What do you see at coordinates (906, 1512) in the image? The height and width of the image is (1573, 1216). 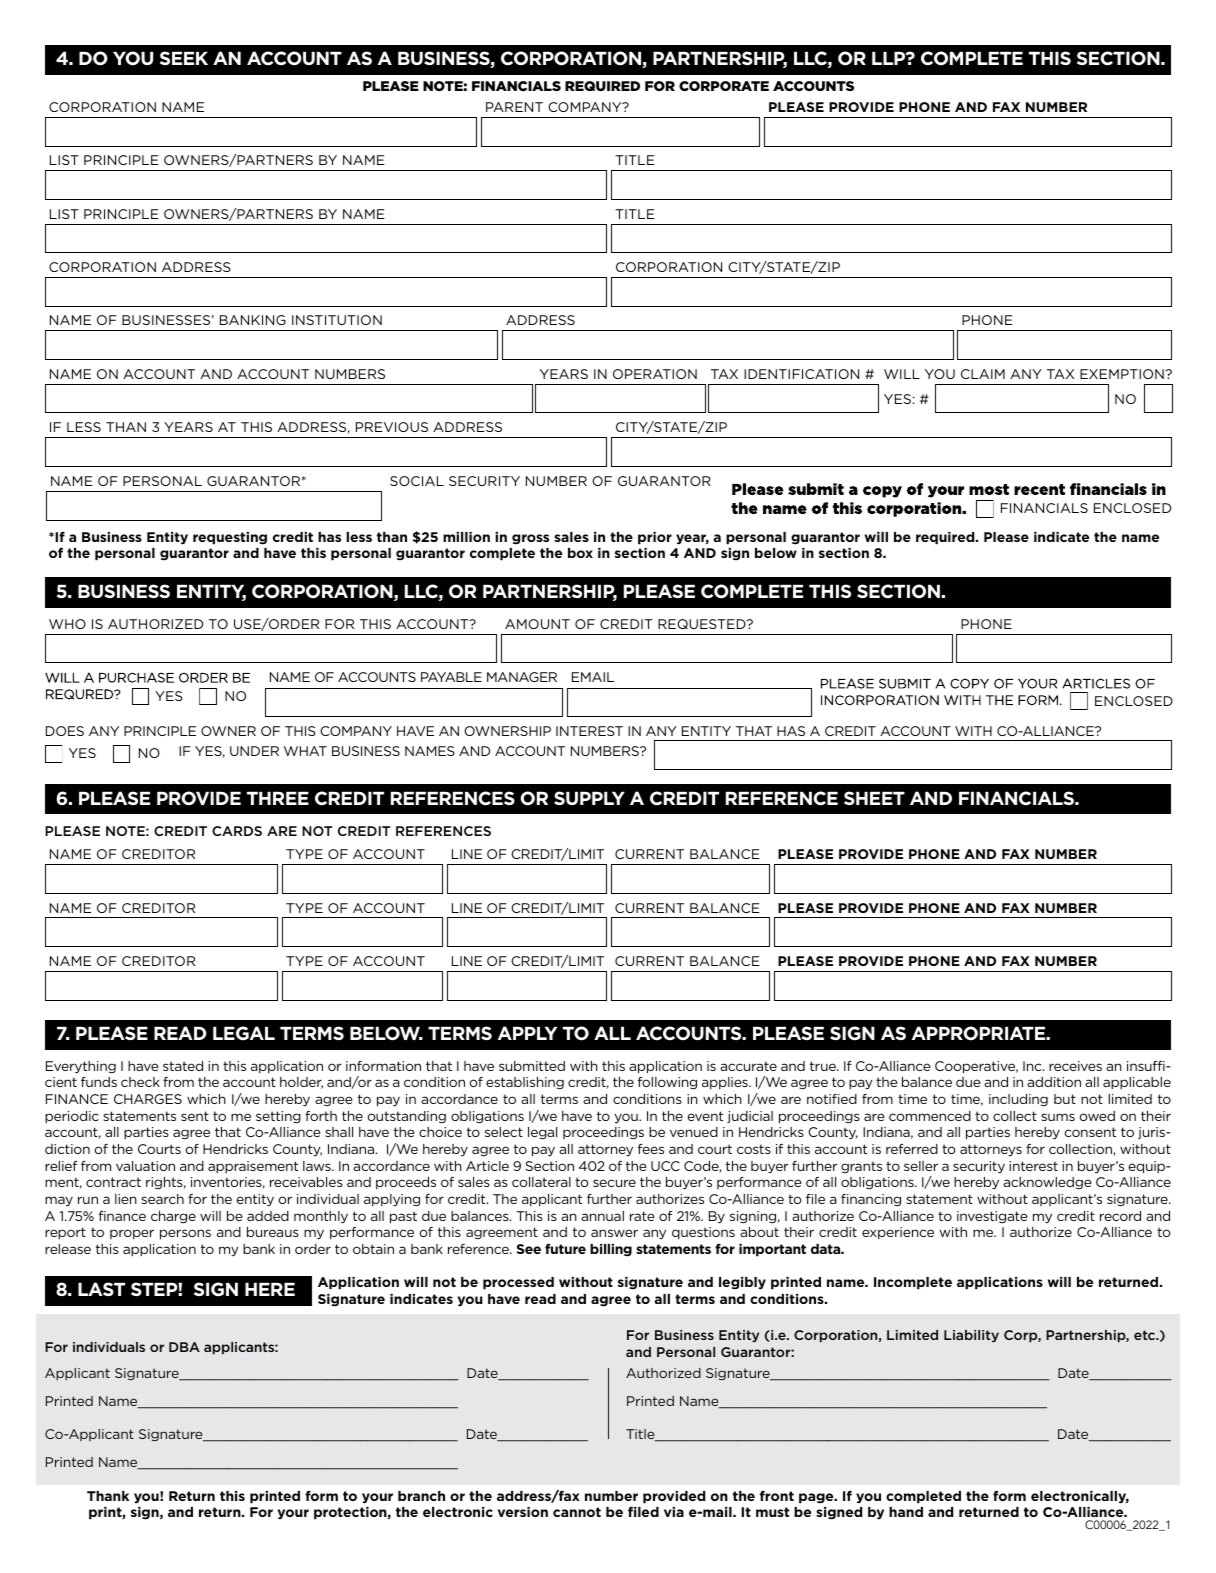 I see `hand` at bounding box center [906, 1512].
